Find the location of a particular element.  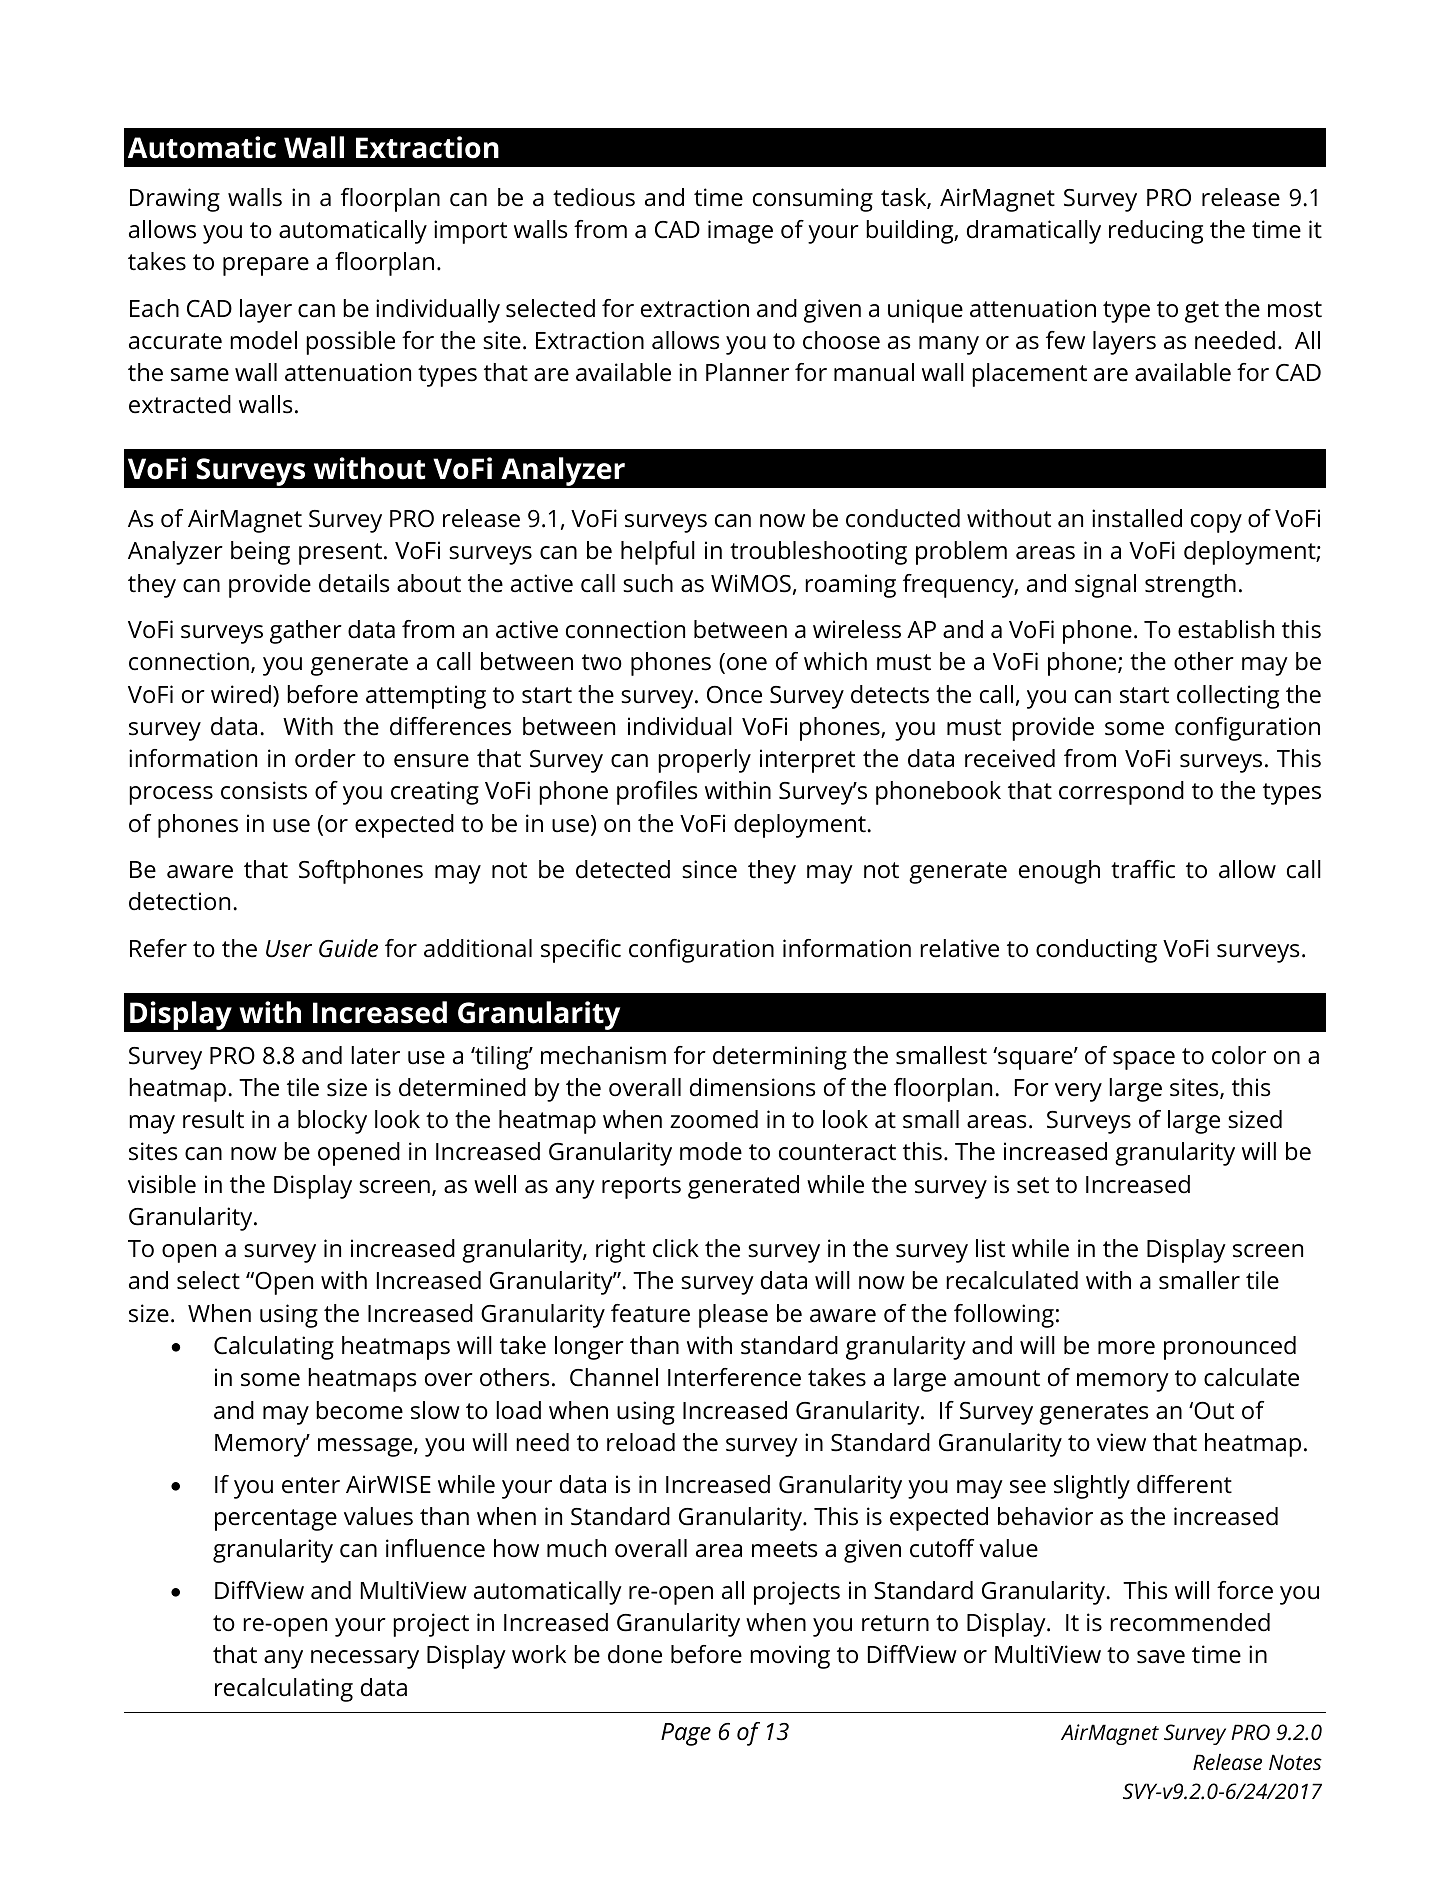

necessary is located at coordinates (365, 1659).
